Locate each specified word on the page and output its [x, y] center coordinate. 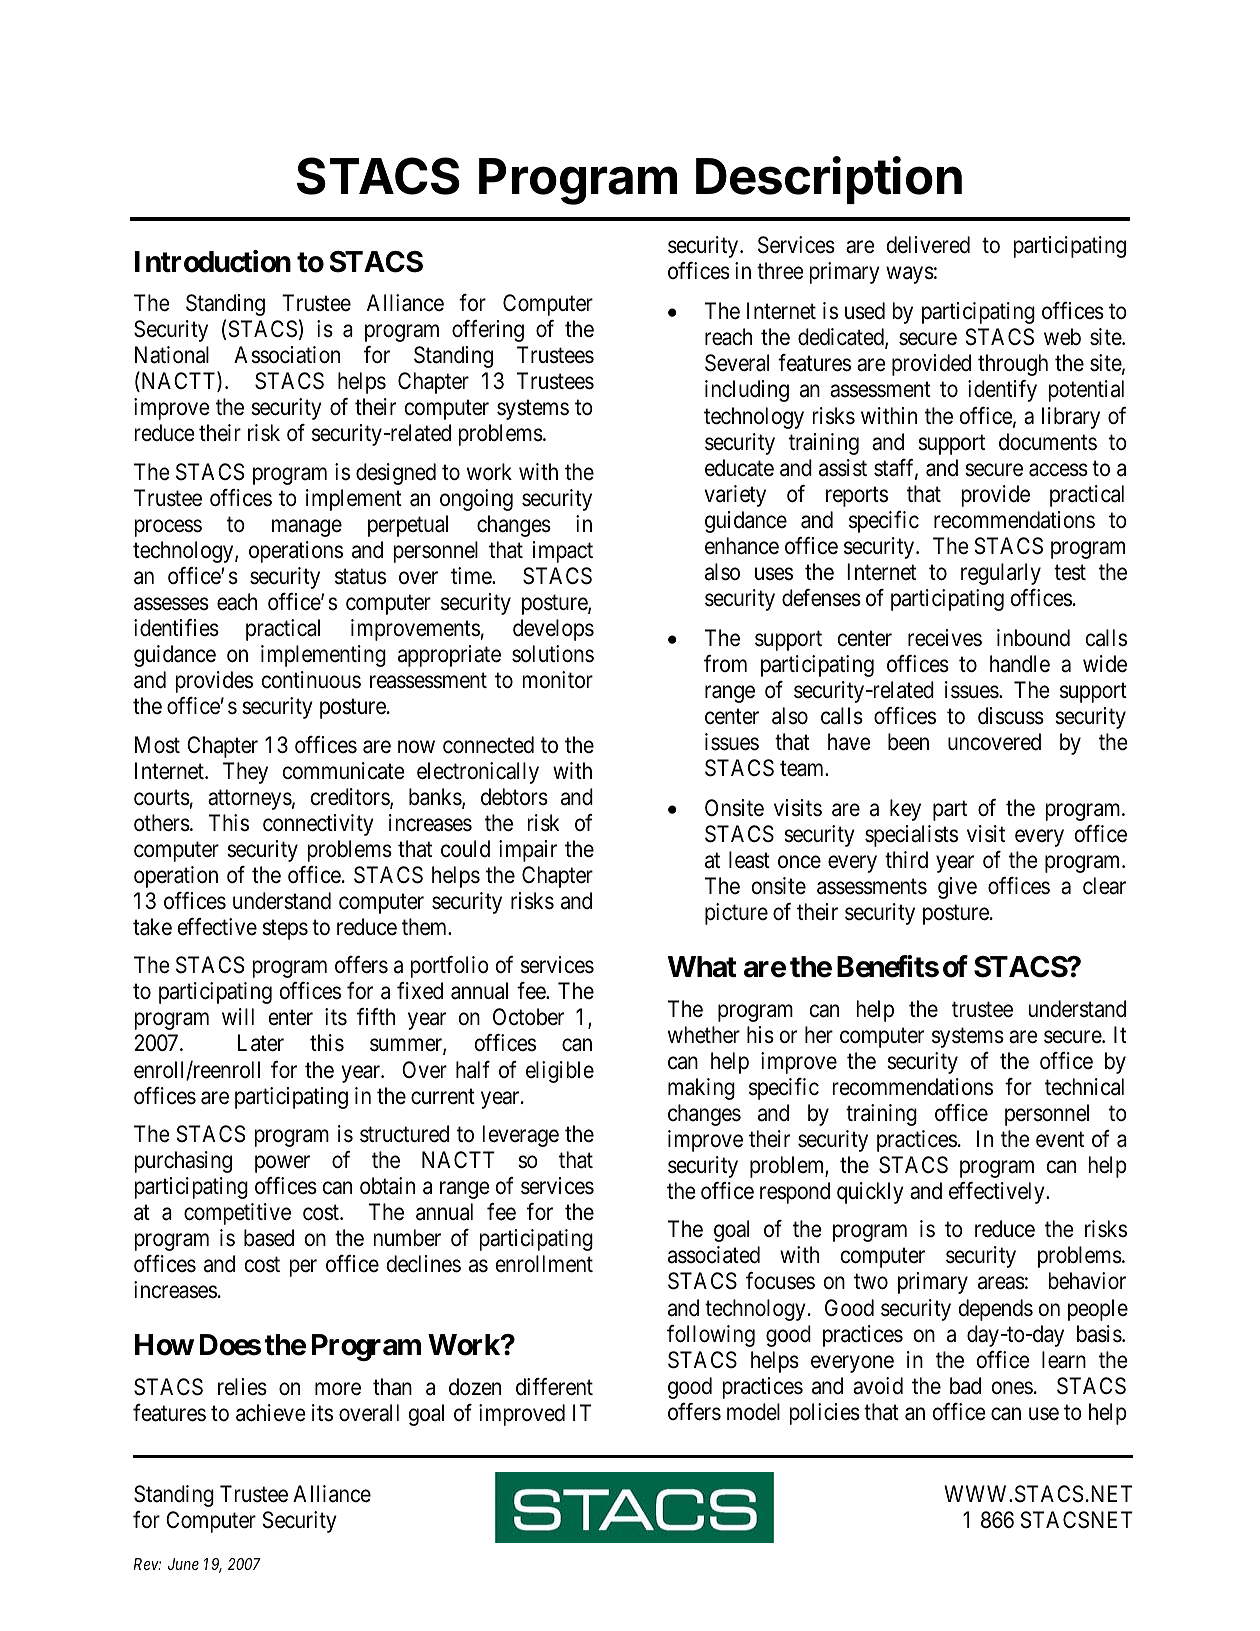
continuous [311, 680]
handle [1020, 664]
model [753, 1412]
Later [261, 1043]
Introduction [213, 261]
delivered [928, 245]
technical [1084, 1087]
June [183, 1564]
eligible [560, 1072]
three [780, 271]
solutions [553, 654]
